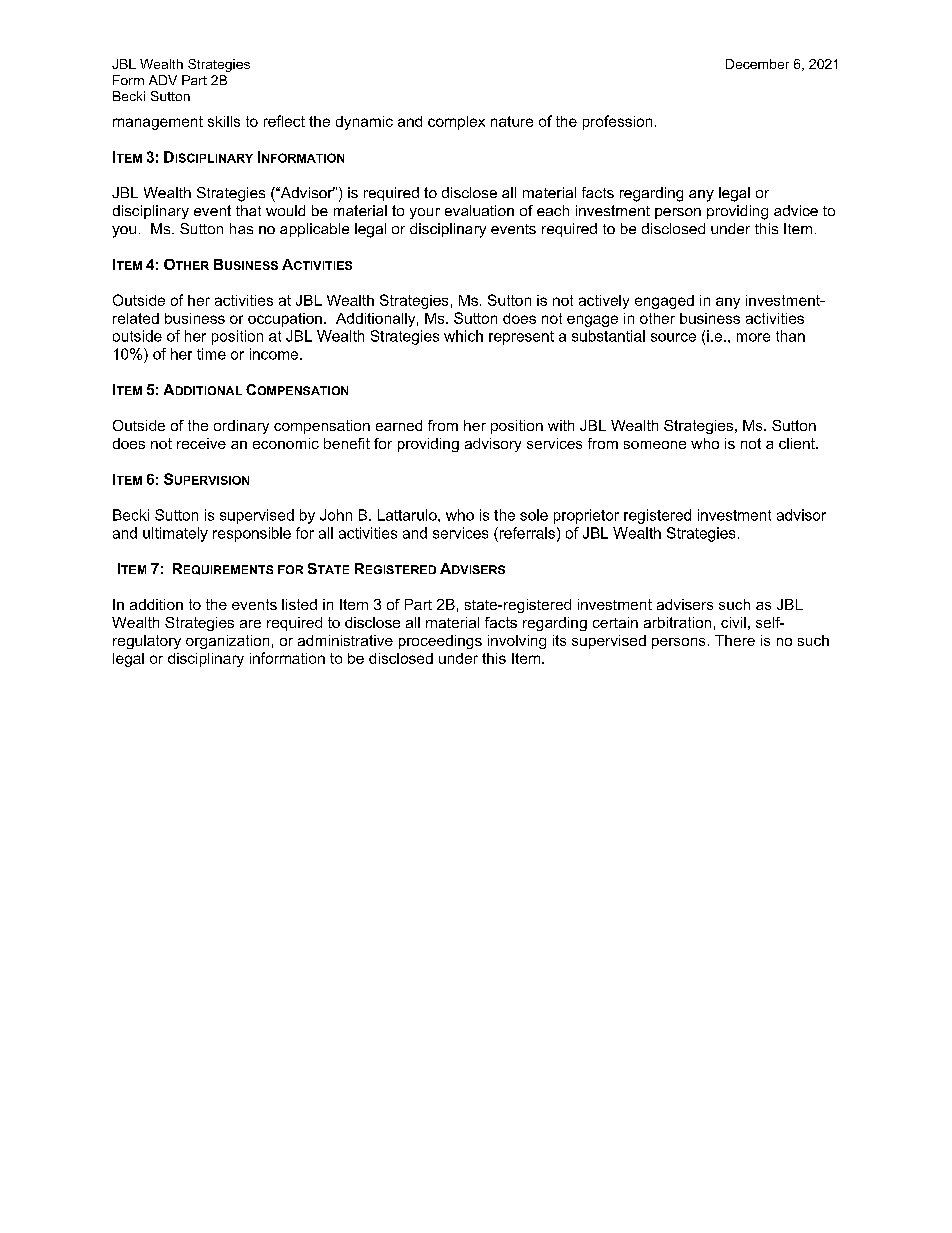 The height and width of the screenshot is (1233, 952). Describe the element at coordinates (399, 425) in the screenshot. I see `earned` at that location.
